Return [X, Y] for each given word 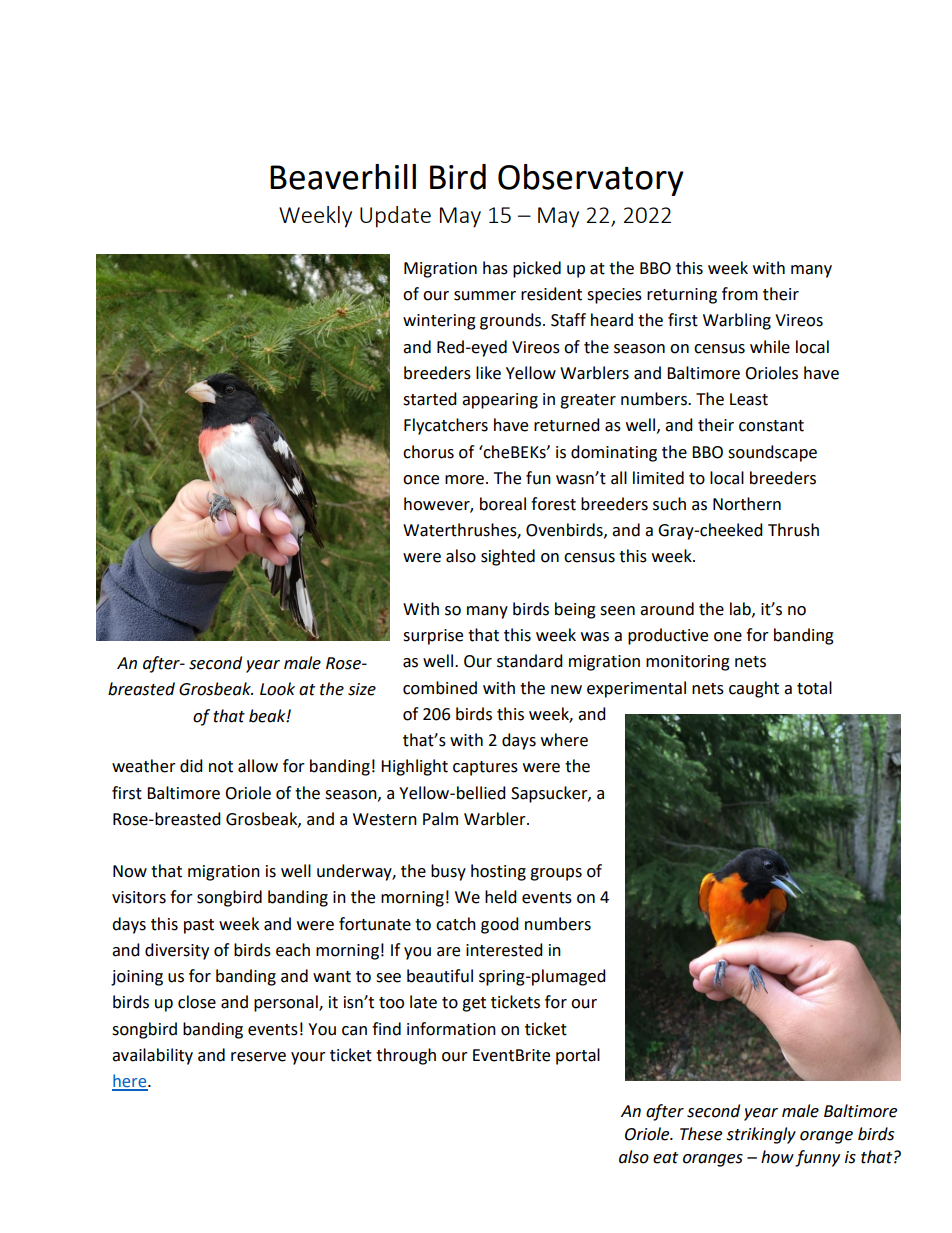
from [740, 294]
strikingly [761, 1135]
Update [395, 217]
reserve [258, 1057]
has [495, 268]
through [406, 1056]
